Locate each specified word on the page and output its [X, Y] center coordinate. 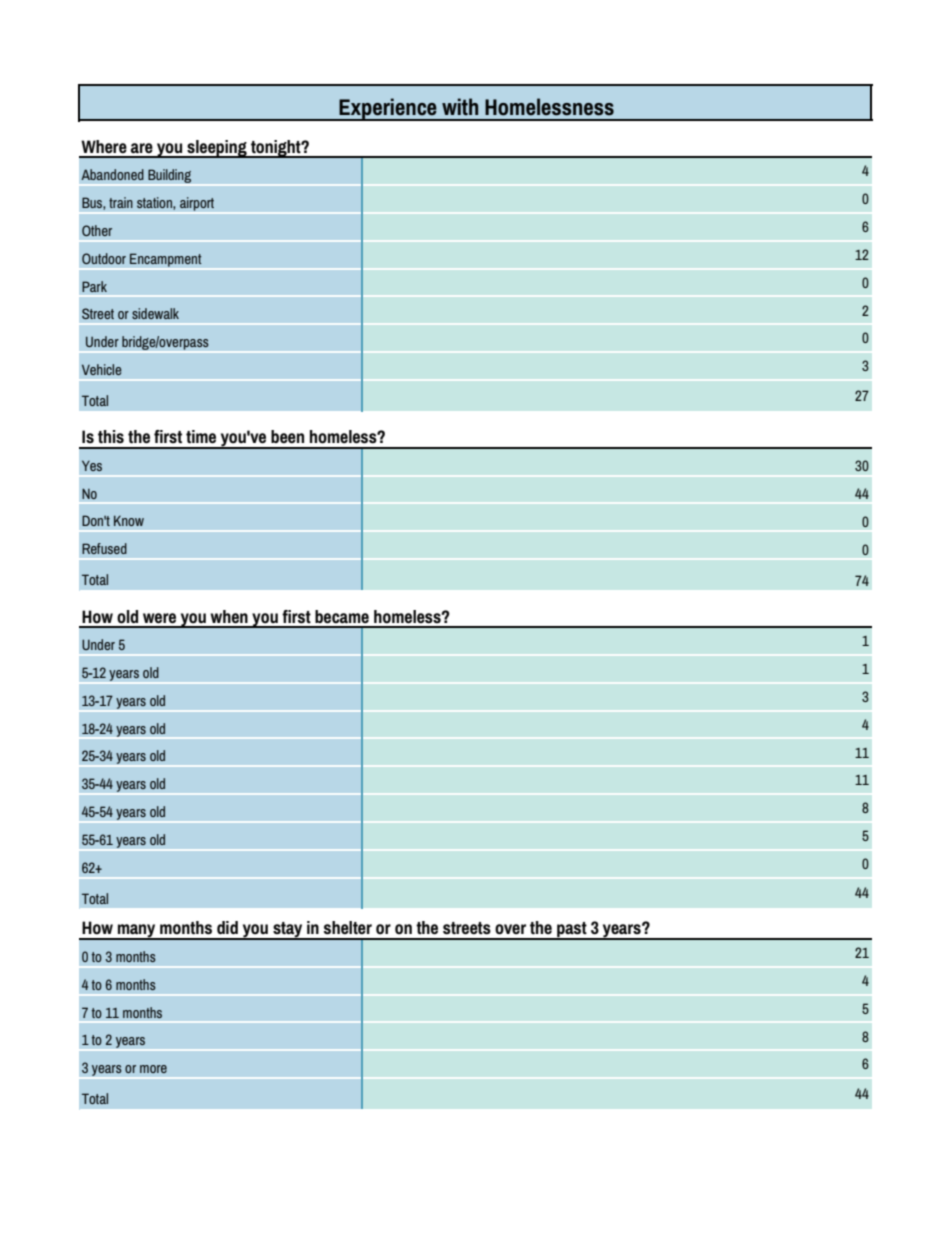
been [287, 437]
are [142, 148]
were [159, 618]
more [153, 1069]
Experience [388, 109]
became [342, 617]
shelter [348, 928]
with [460, 107]
